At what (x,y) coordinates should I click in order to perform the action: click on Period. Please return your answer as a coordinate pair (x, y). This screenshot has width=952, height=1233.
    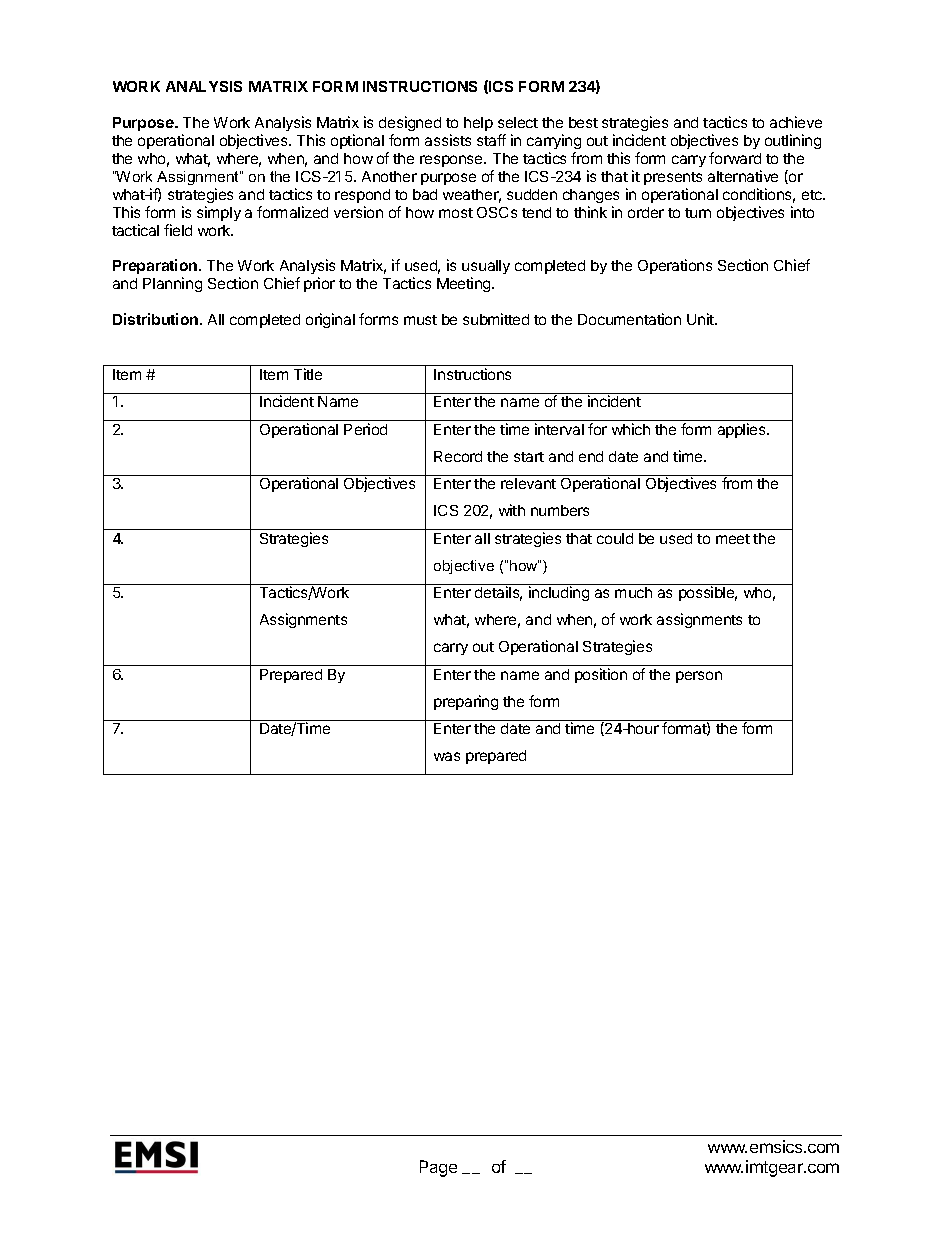
    Looking at the image, I should click on (365, 429).
